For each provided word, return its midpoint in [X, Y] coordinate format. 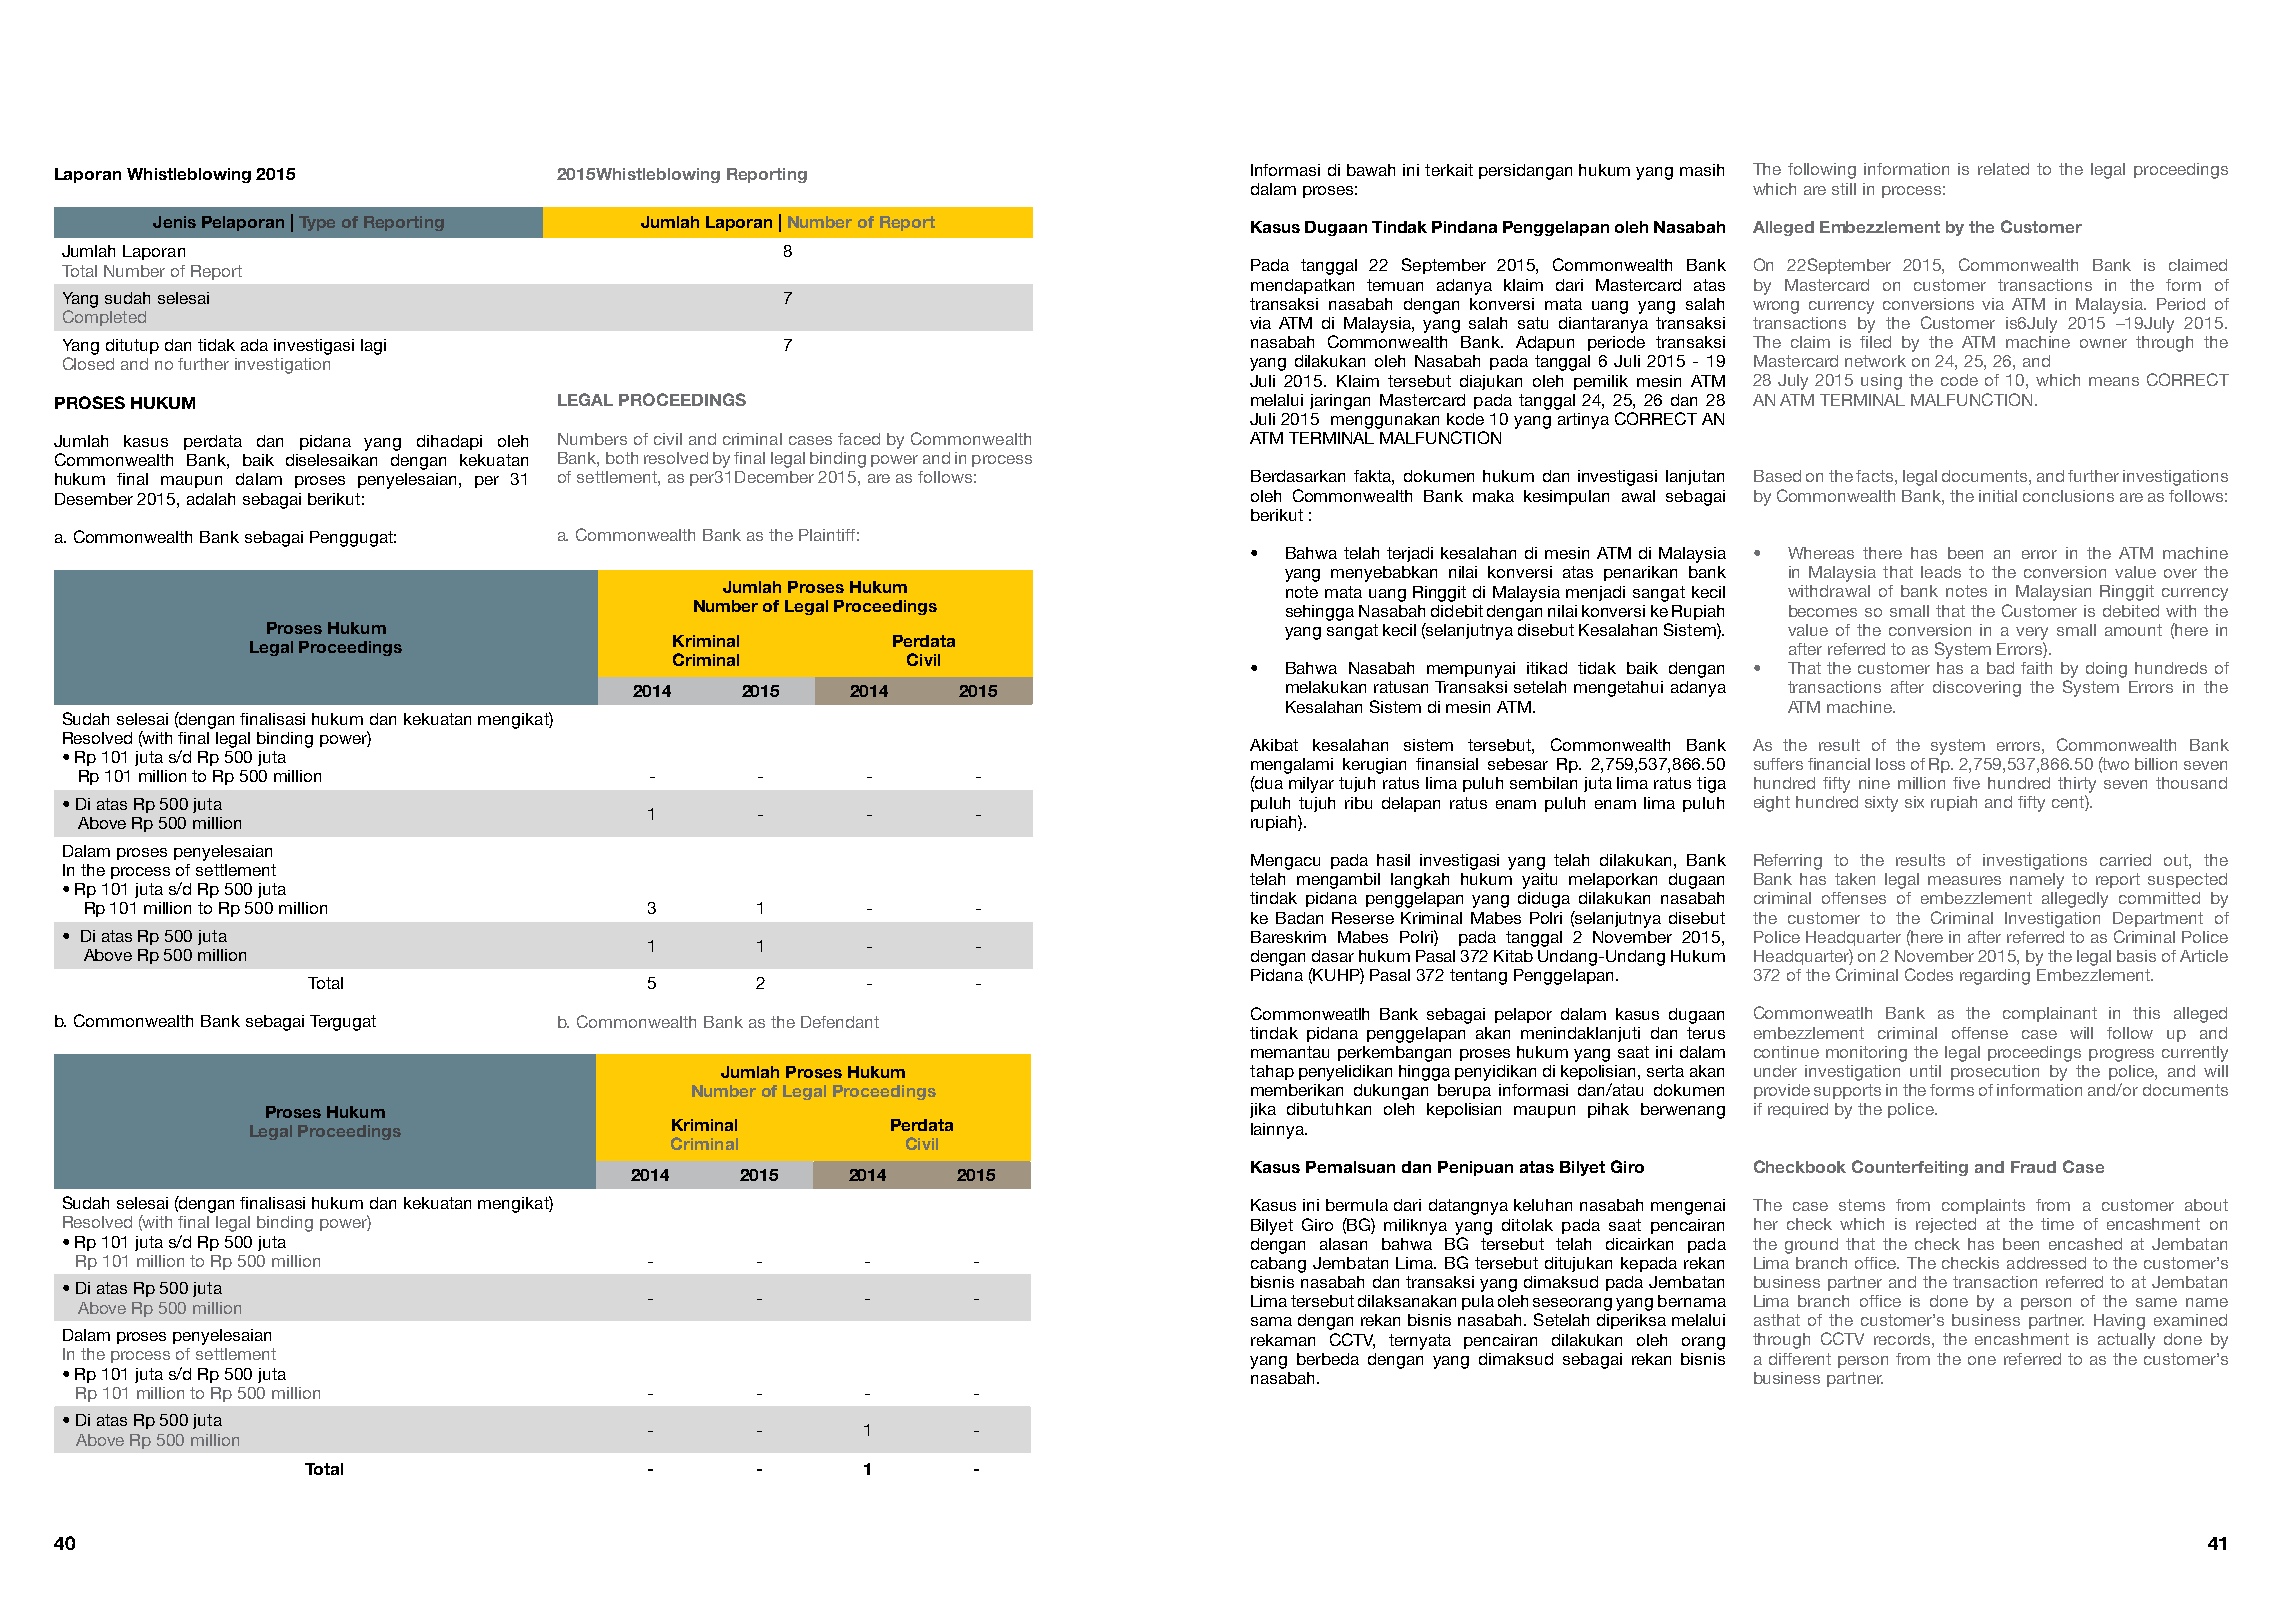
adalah [211, 499]
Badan [1299, 918]
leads [1941, 572]
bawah [1371, 170]
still [1844, 189]
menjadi [1595, 593]
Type [317, 223]
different [1800, 1359]
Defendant [840, 1022]
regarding [1995, 977]
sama [1271, 1321]
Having [2119, 1322]
